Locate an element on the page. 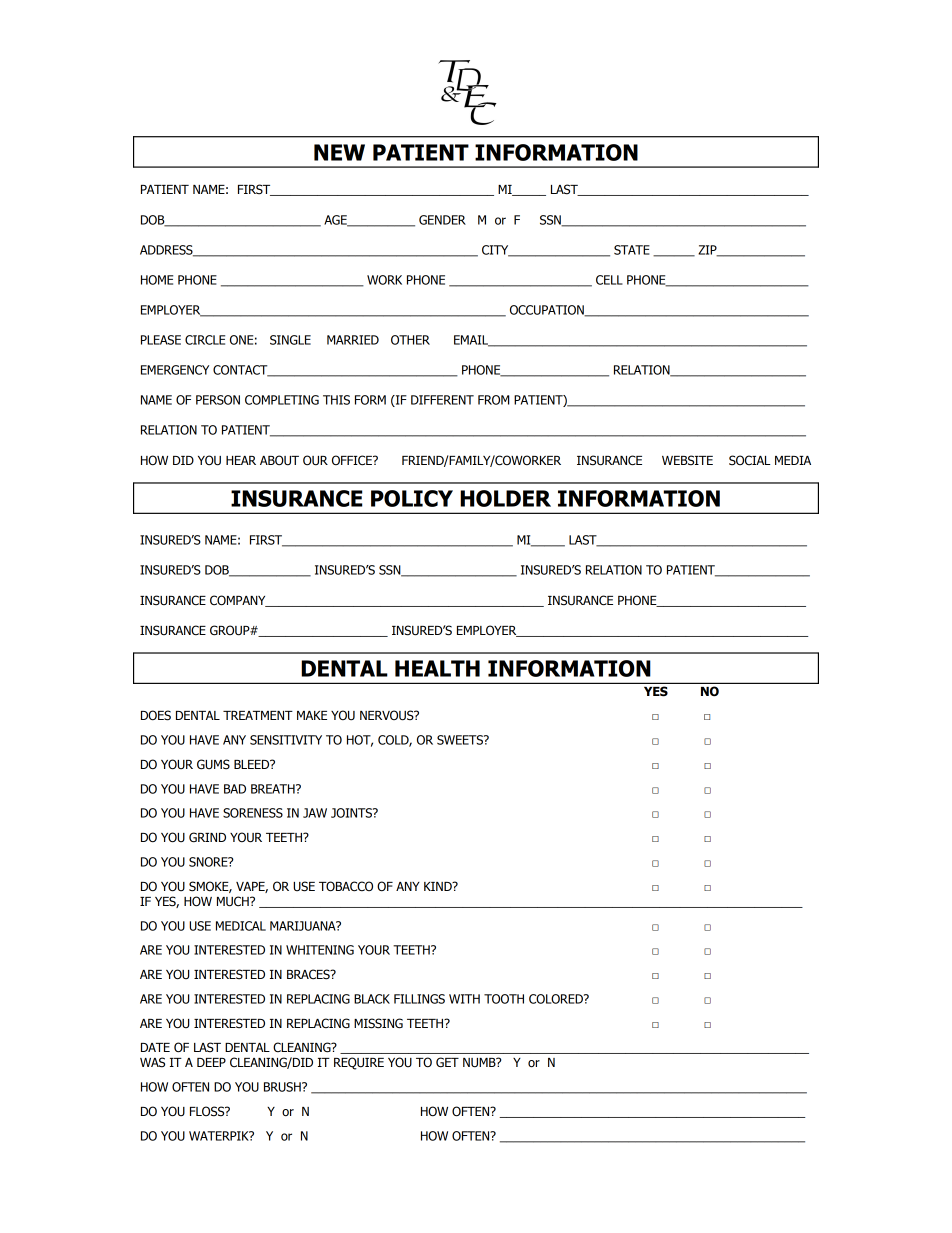 The width and height of the document is (952, 1233). HEAR is located at coordinates (241, 460).
